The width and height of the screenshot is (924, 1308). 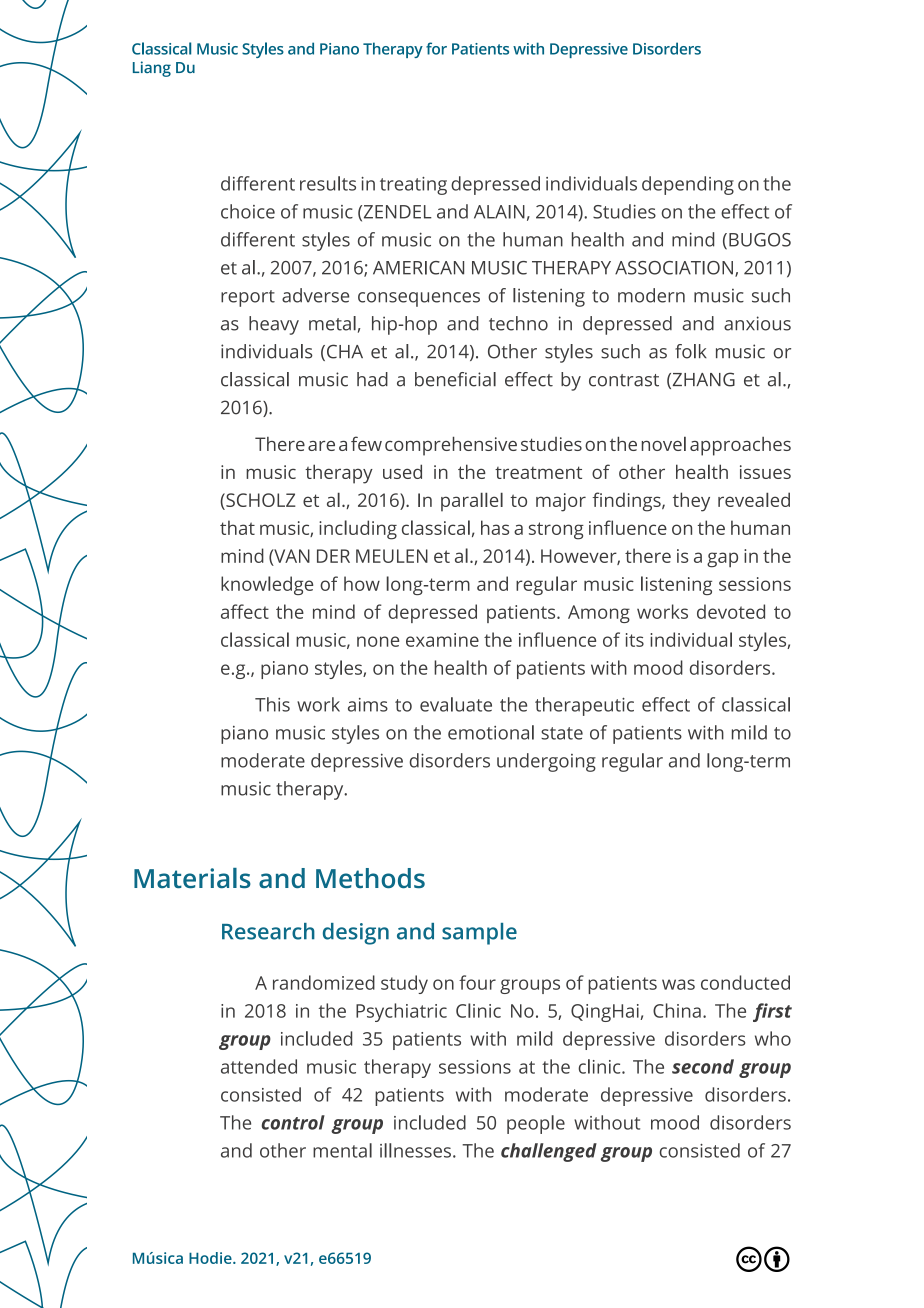 What do you see at coordinates (584, 706) in the screenshot?
I see `therapeutic` at bounding box center [584, 706].
